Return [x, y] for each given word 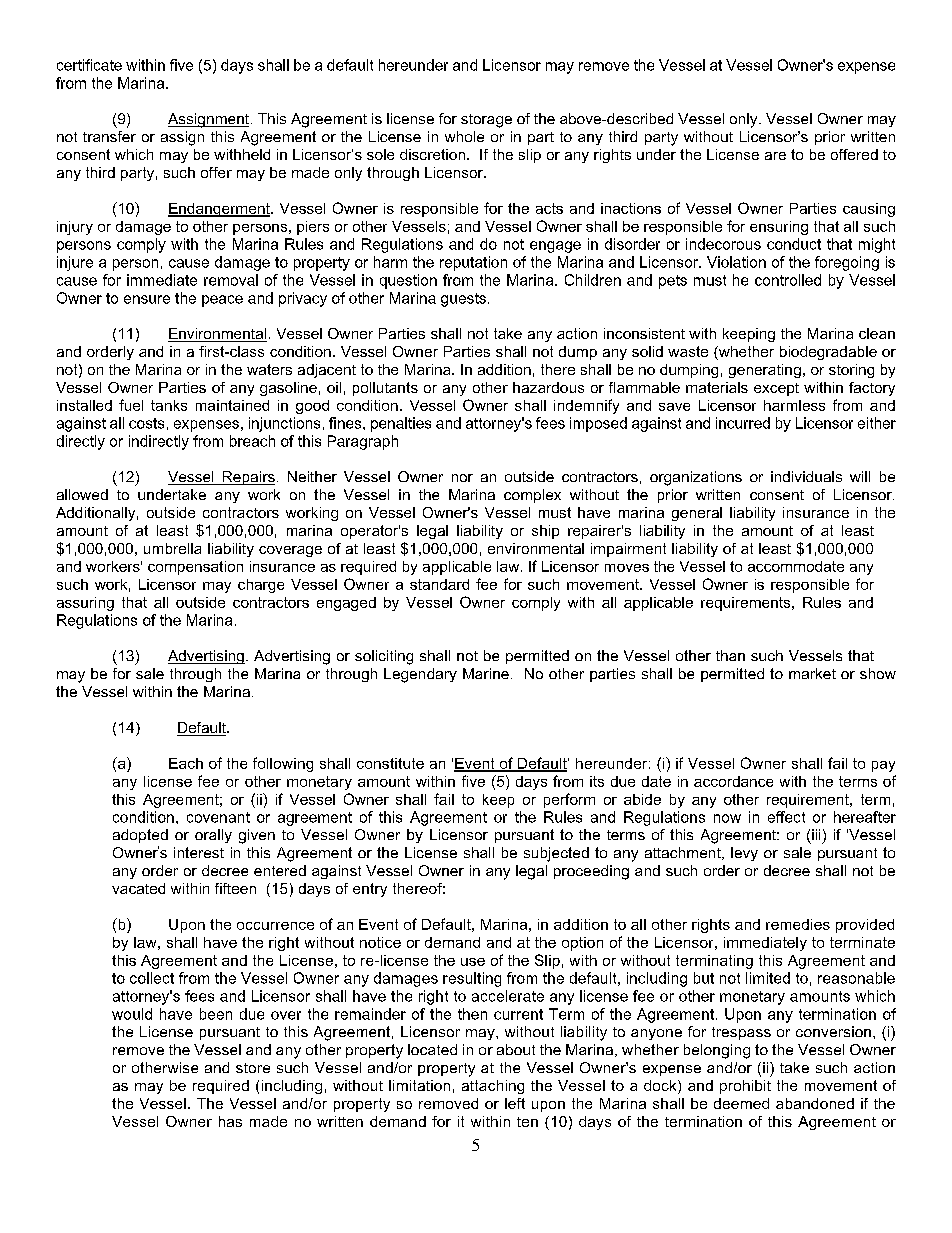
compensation [195, 568]
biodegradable [828, 353]
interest [199, 852]
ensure [147, 299]
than [730, 655]
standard [439, 584]
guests [463, 300]
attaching [493, 1087]
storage [486, 121]
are [775, 156]
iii [816, 834]
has [230, 1121]
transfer [109, 136]
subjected [556, 854]
